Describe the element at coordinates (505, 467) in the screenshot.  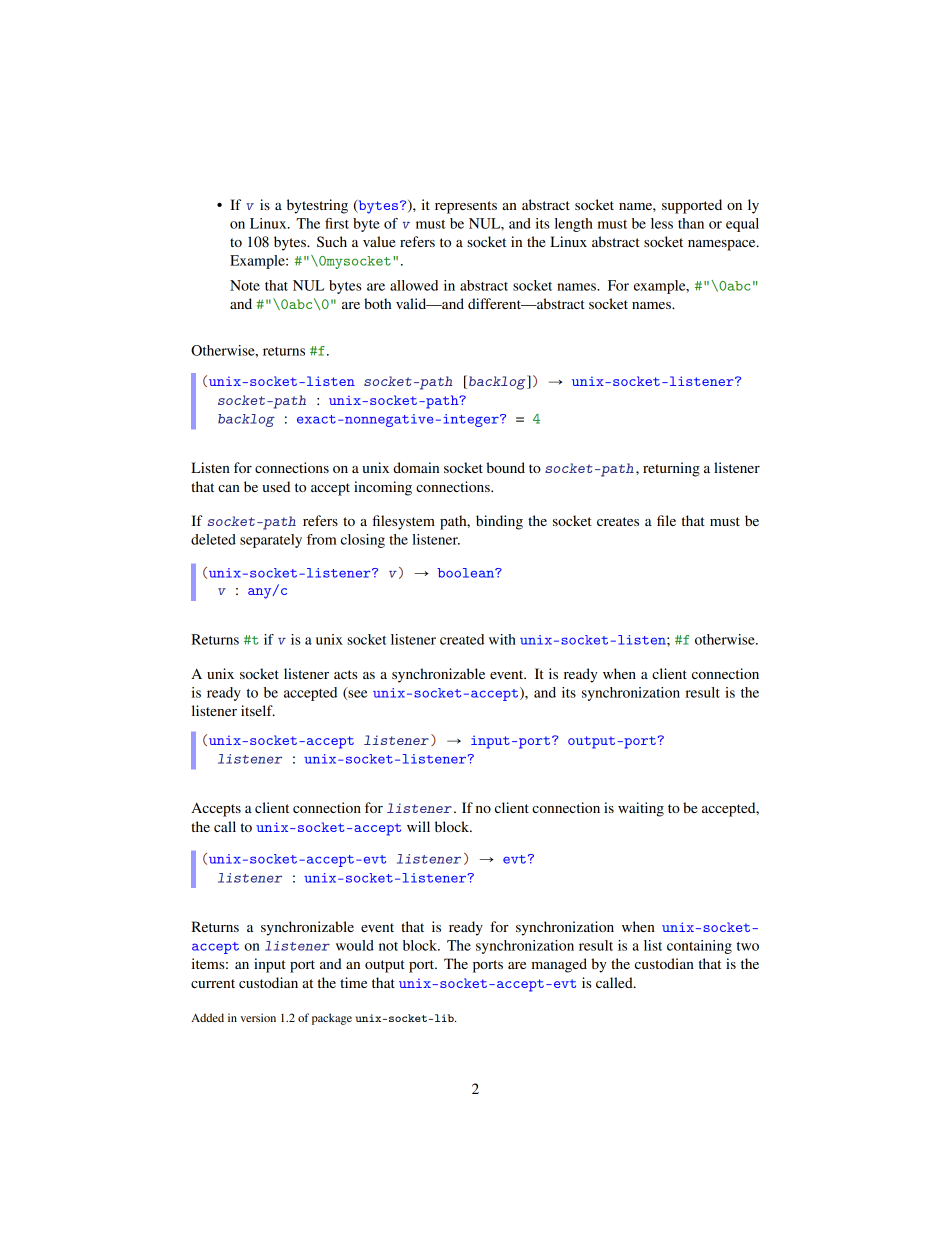
I see `bound` at that location.
